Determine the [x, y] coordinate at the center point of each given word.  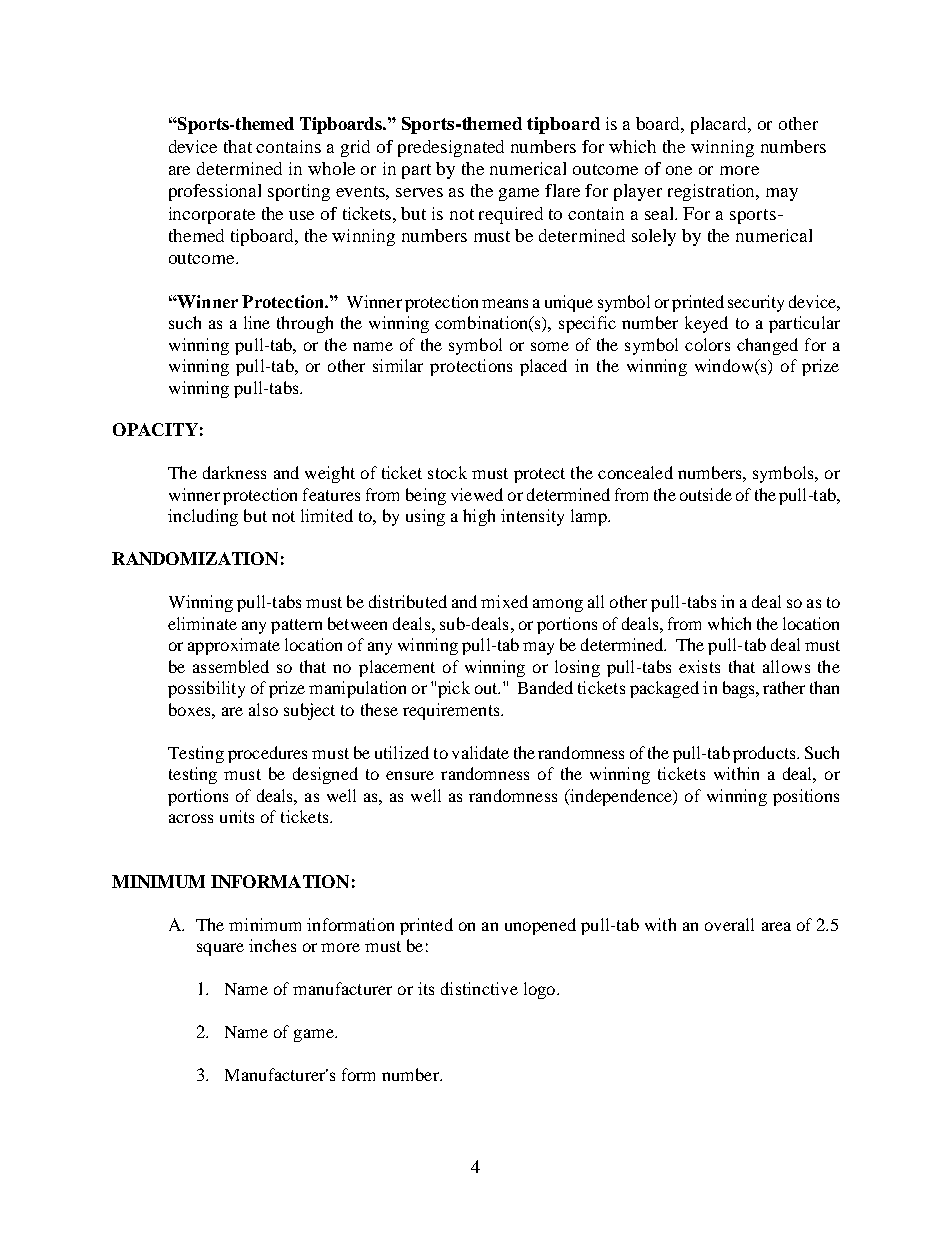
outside [706, 494]
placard [720, 125]
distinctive [479, 988]
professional [215, 192]
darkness [234, 472]
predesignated [451, 148]
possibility [206, 689]
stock [447, 472]
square [220, 949]
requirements [452, 711]
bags [740, 689]
